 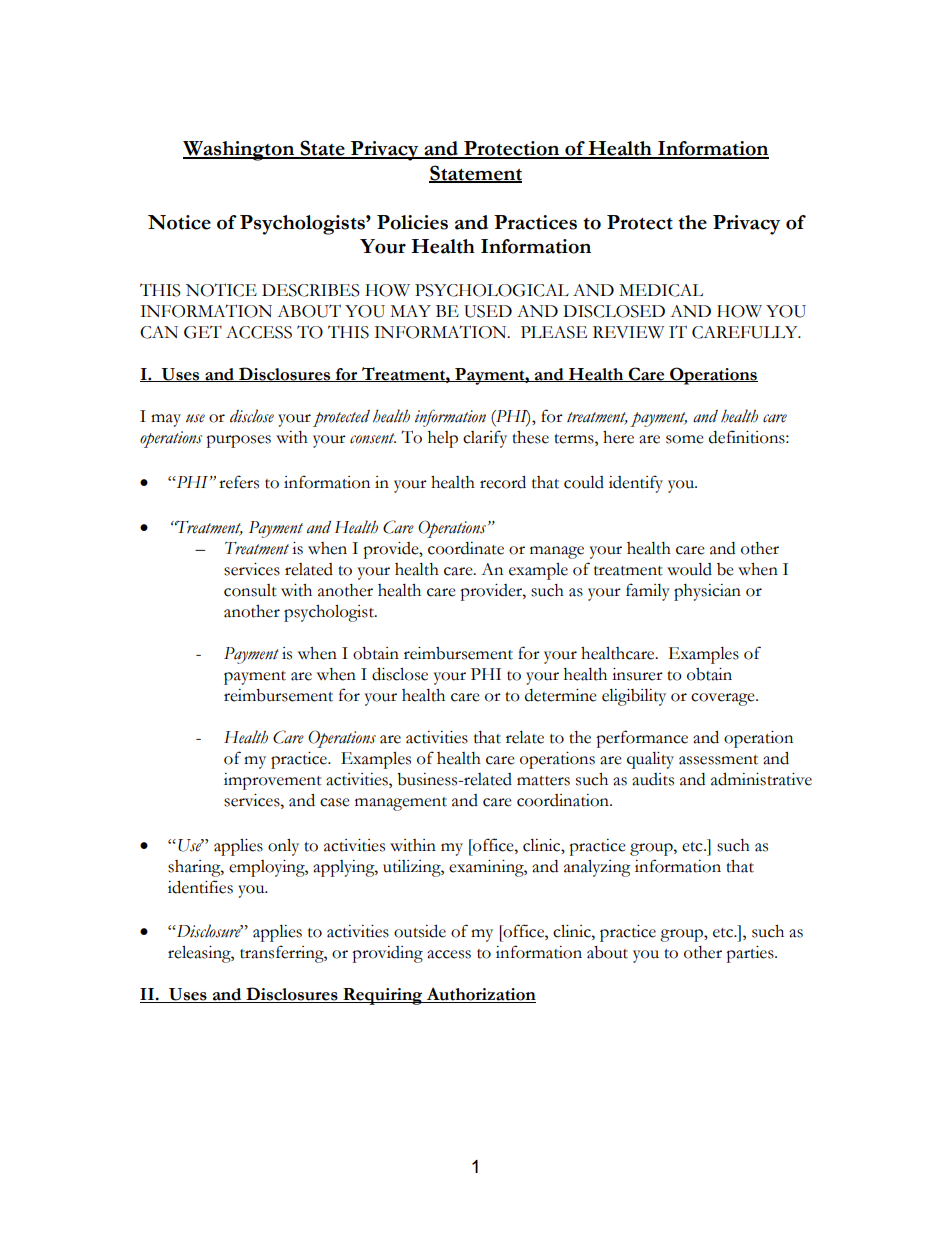 What do you see at coordinates (661, 290) in the page?
I see `MEDICAL` at bounding box center [661, 290].
